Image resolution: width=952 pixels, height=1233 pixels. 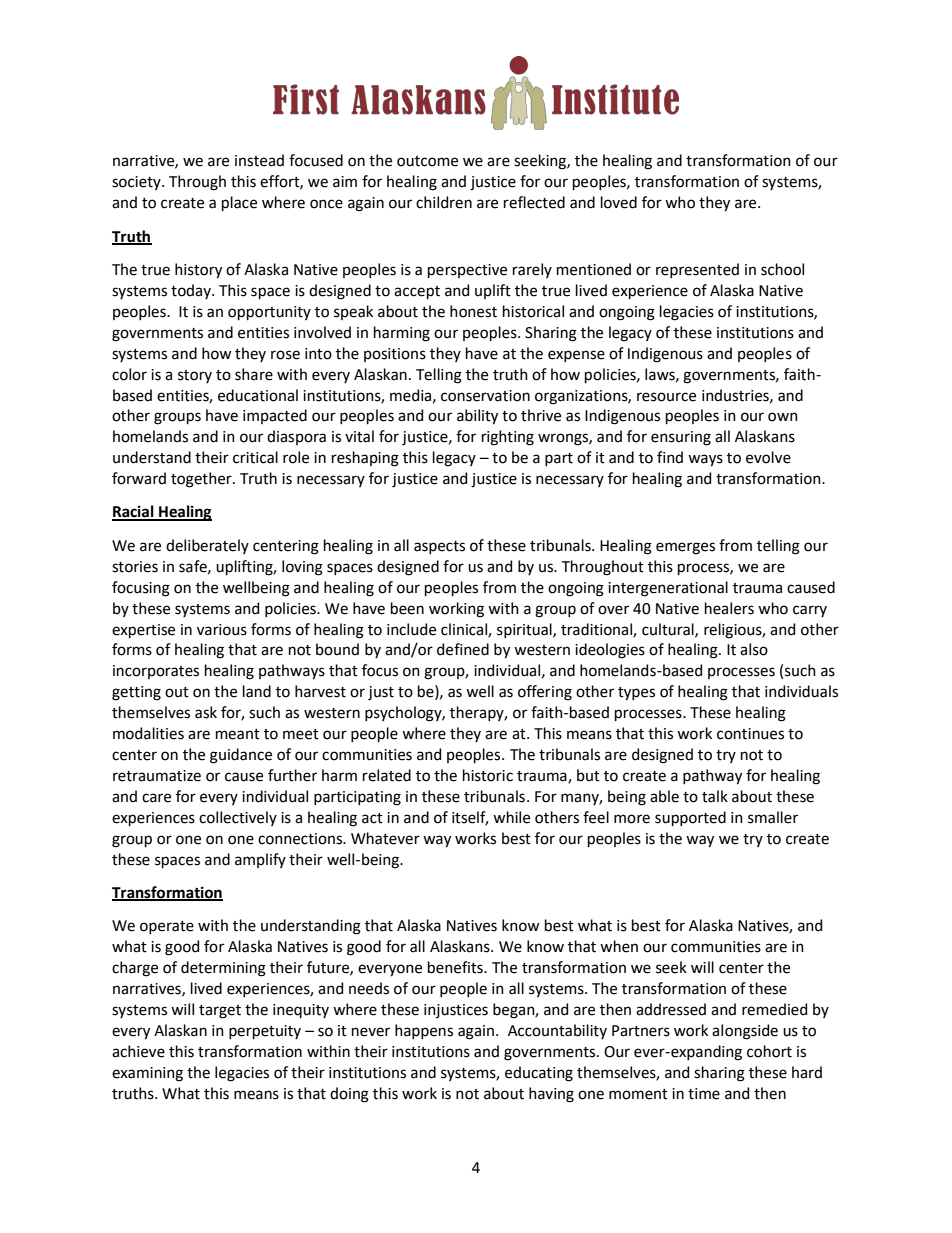 I want to click on loved, so click(x=619, y=202).
